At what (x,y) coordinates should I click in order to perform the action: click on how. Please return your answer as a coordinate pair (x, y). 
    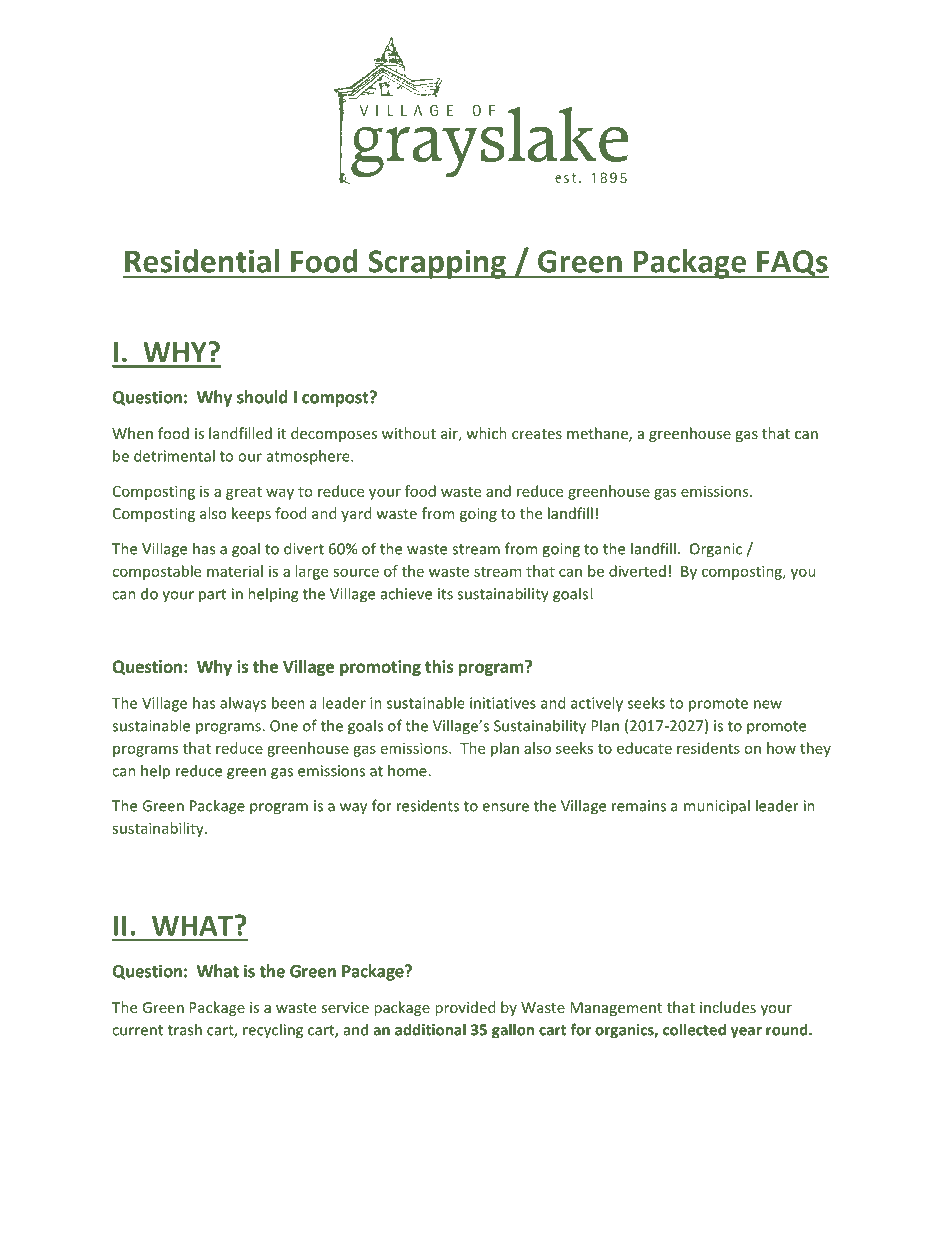
    Looking at the image, I should click on (781, 748).
